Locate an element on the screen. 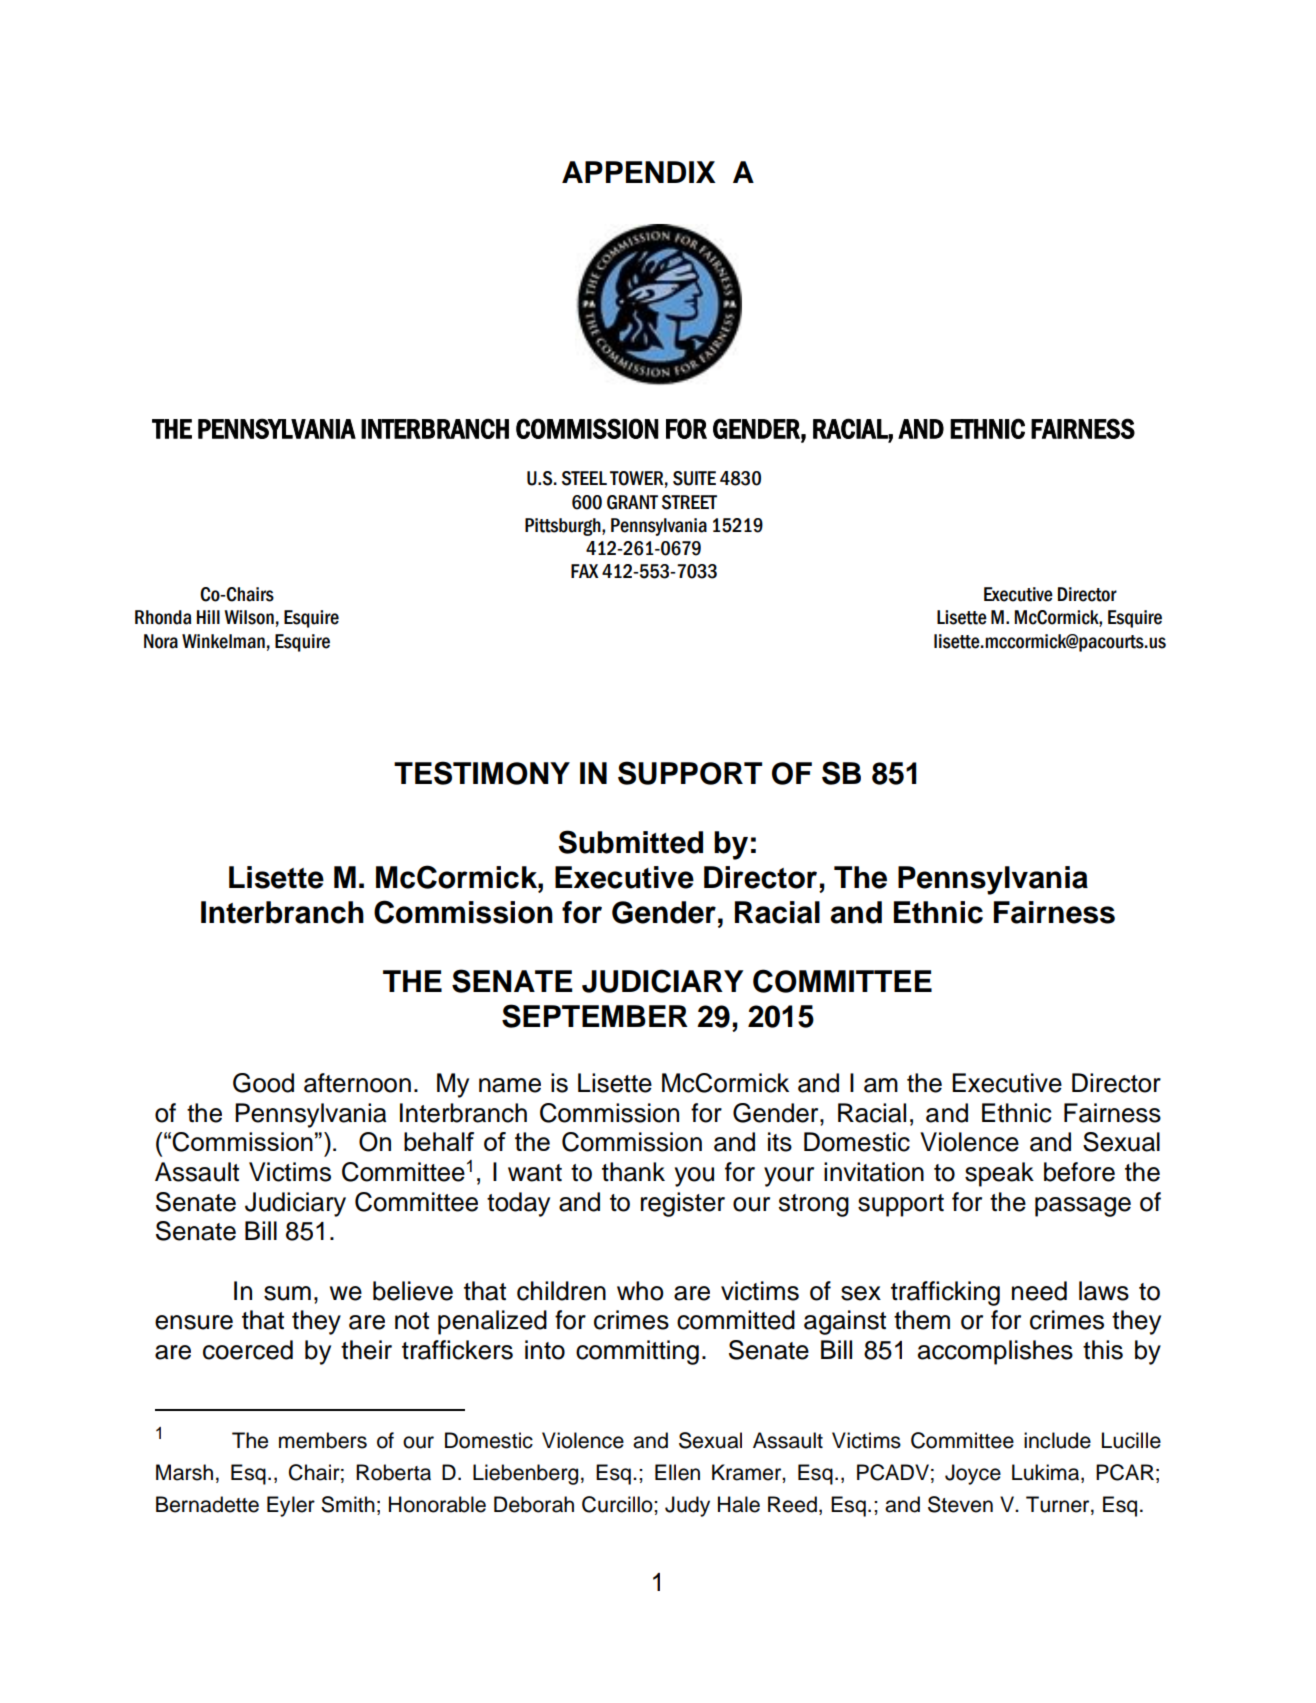 The height and width of the screenshot is (1703, 1316). Submitted is located at coordinates (630, 842).
